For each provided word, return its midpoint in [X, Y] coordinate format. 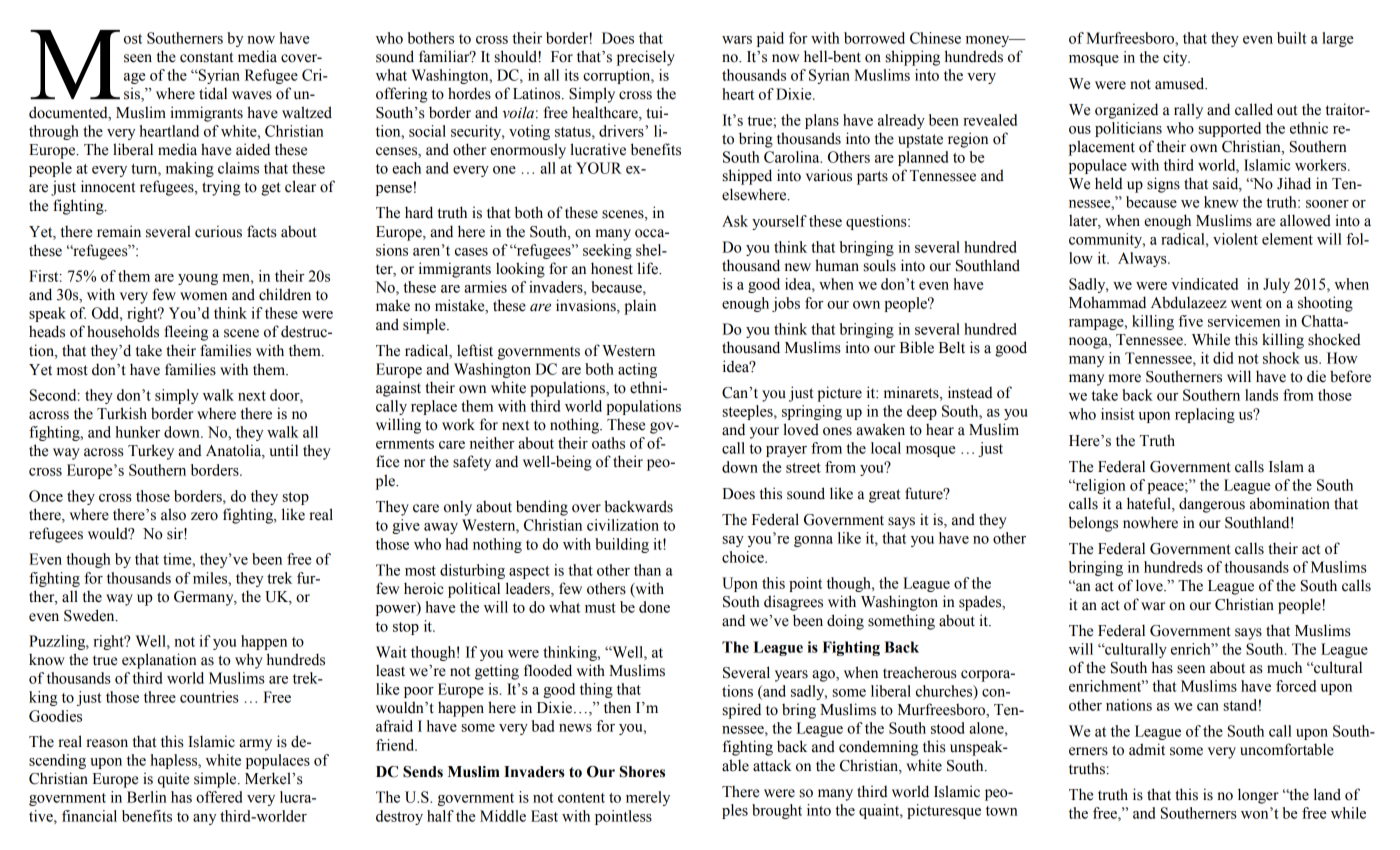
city [1176, 58]
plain [640, 307]
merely [648, 798]
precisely [646, 58]
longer [1258, 796]
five [1190, 321]
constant [206, 57]
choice [744, 557]
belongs [1093, 524]
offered [219, 797]
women [203, 296]
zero [204, 516]
